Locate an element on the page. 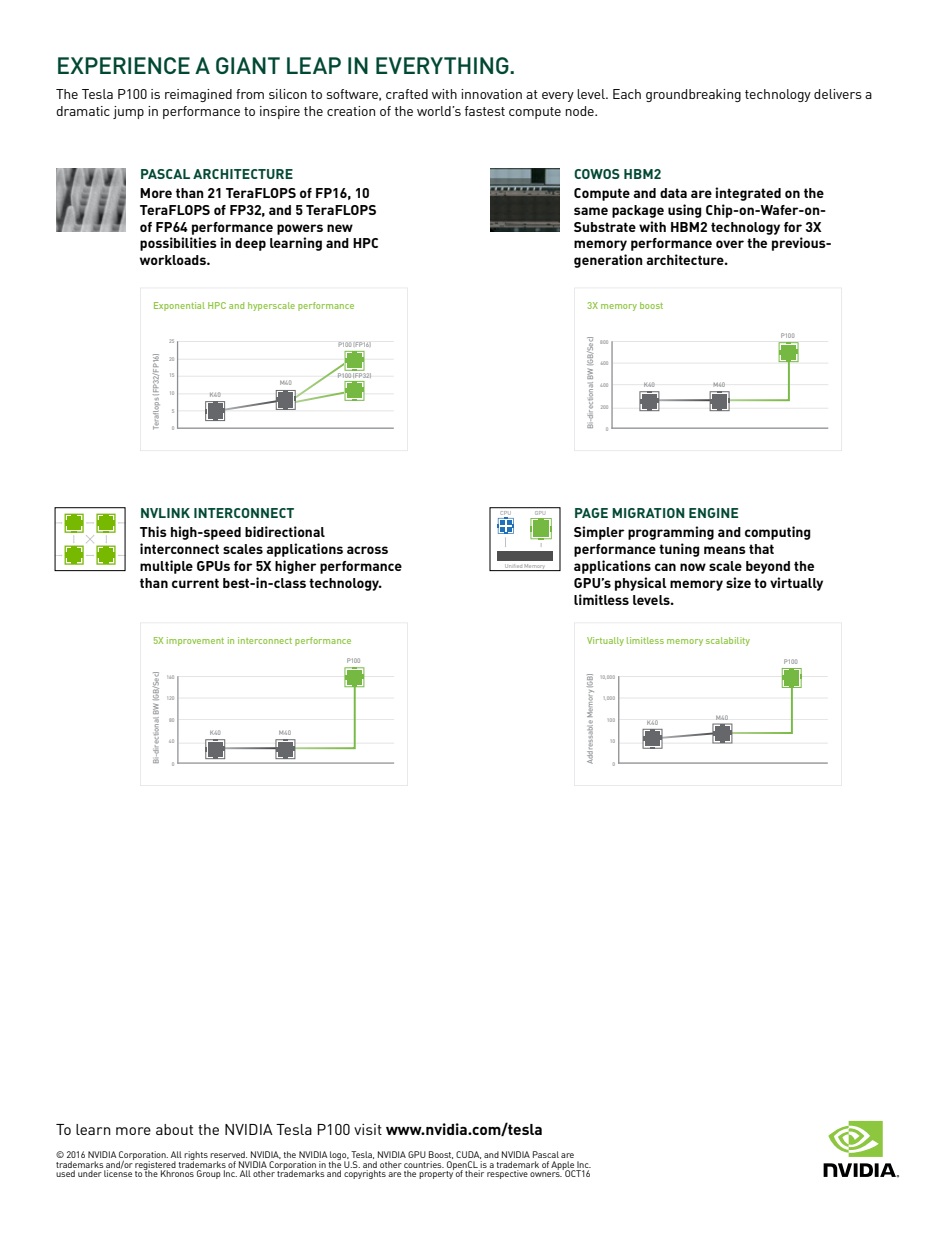 The image size is (952, 1233). improvement is located at coordinates (195, 641).
